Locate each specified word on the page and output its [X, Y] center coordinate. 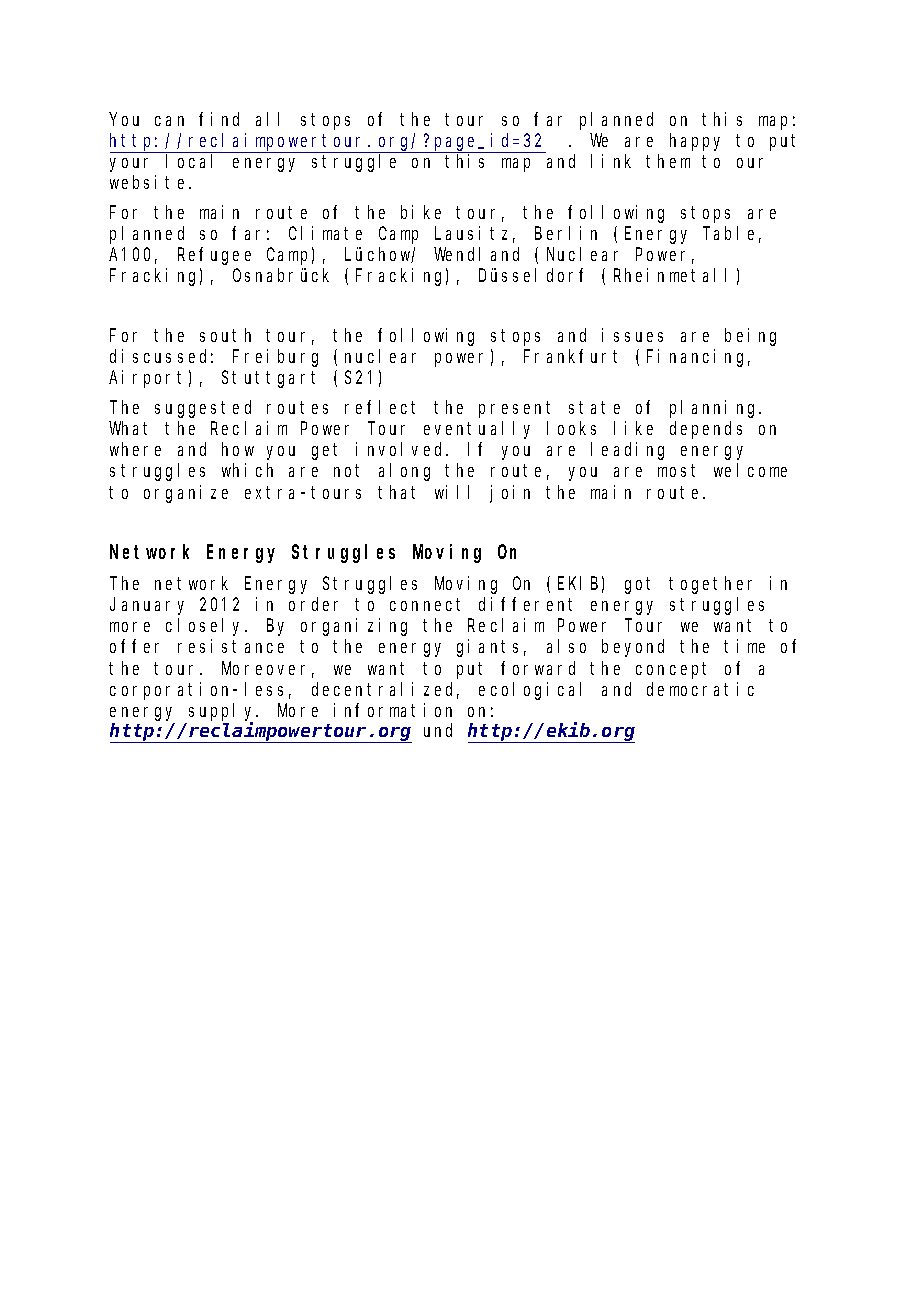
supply [223, 713]
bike [421, 212]
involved [401, 449]
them [668, 161]
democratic [700, 689]
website [147, 182]
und [438, 730]
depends [706, 430]
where [135, 449]
